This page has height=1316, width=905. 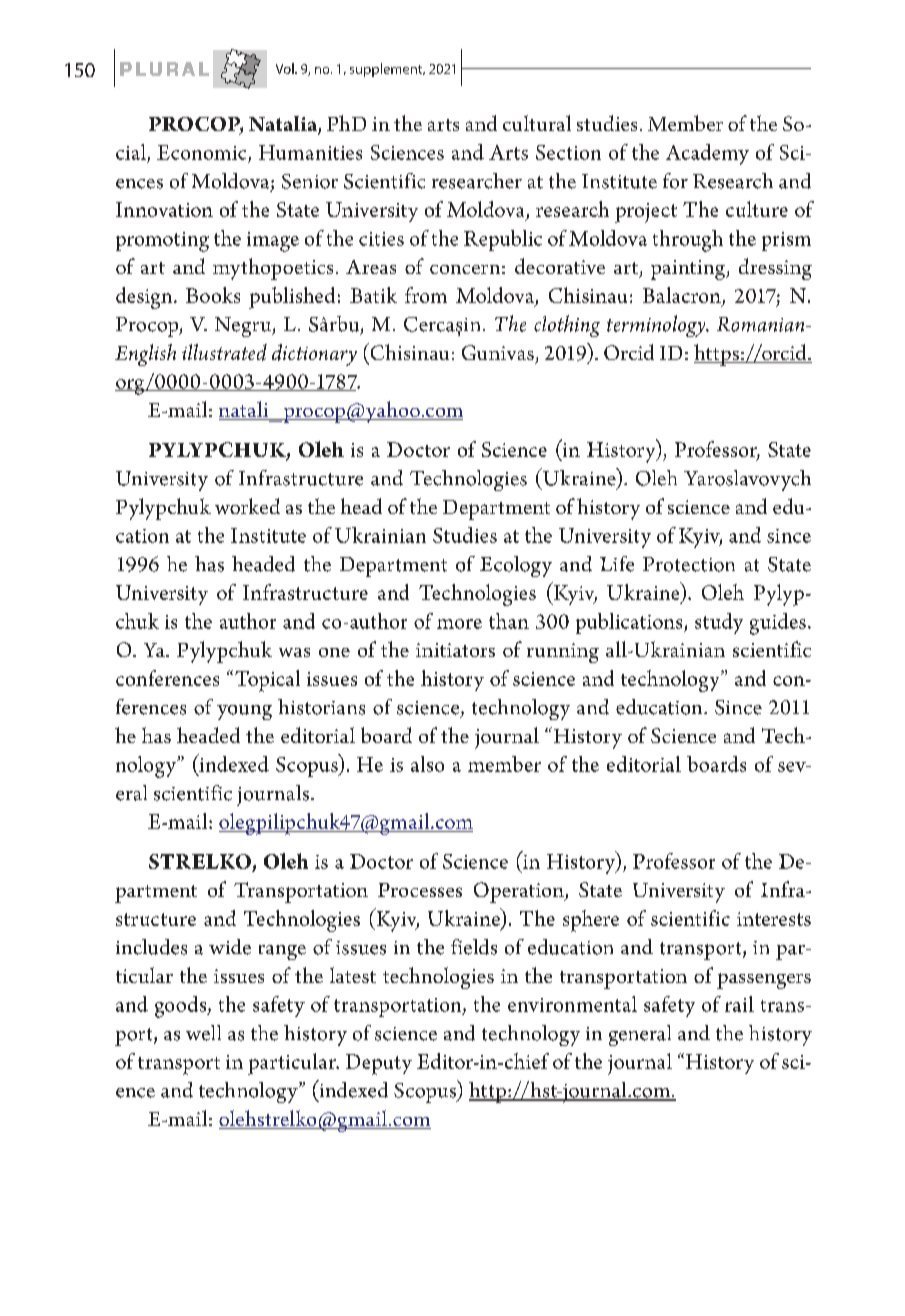 I want to click on PLURAL, so click(x=164, y=69).
